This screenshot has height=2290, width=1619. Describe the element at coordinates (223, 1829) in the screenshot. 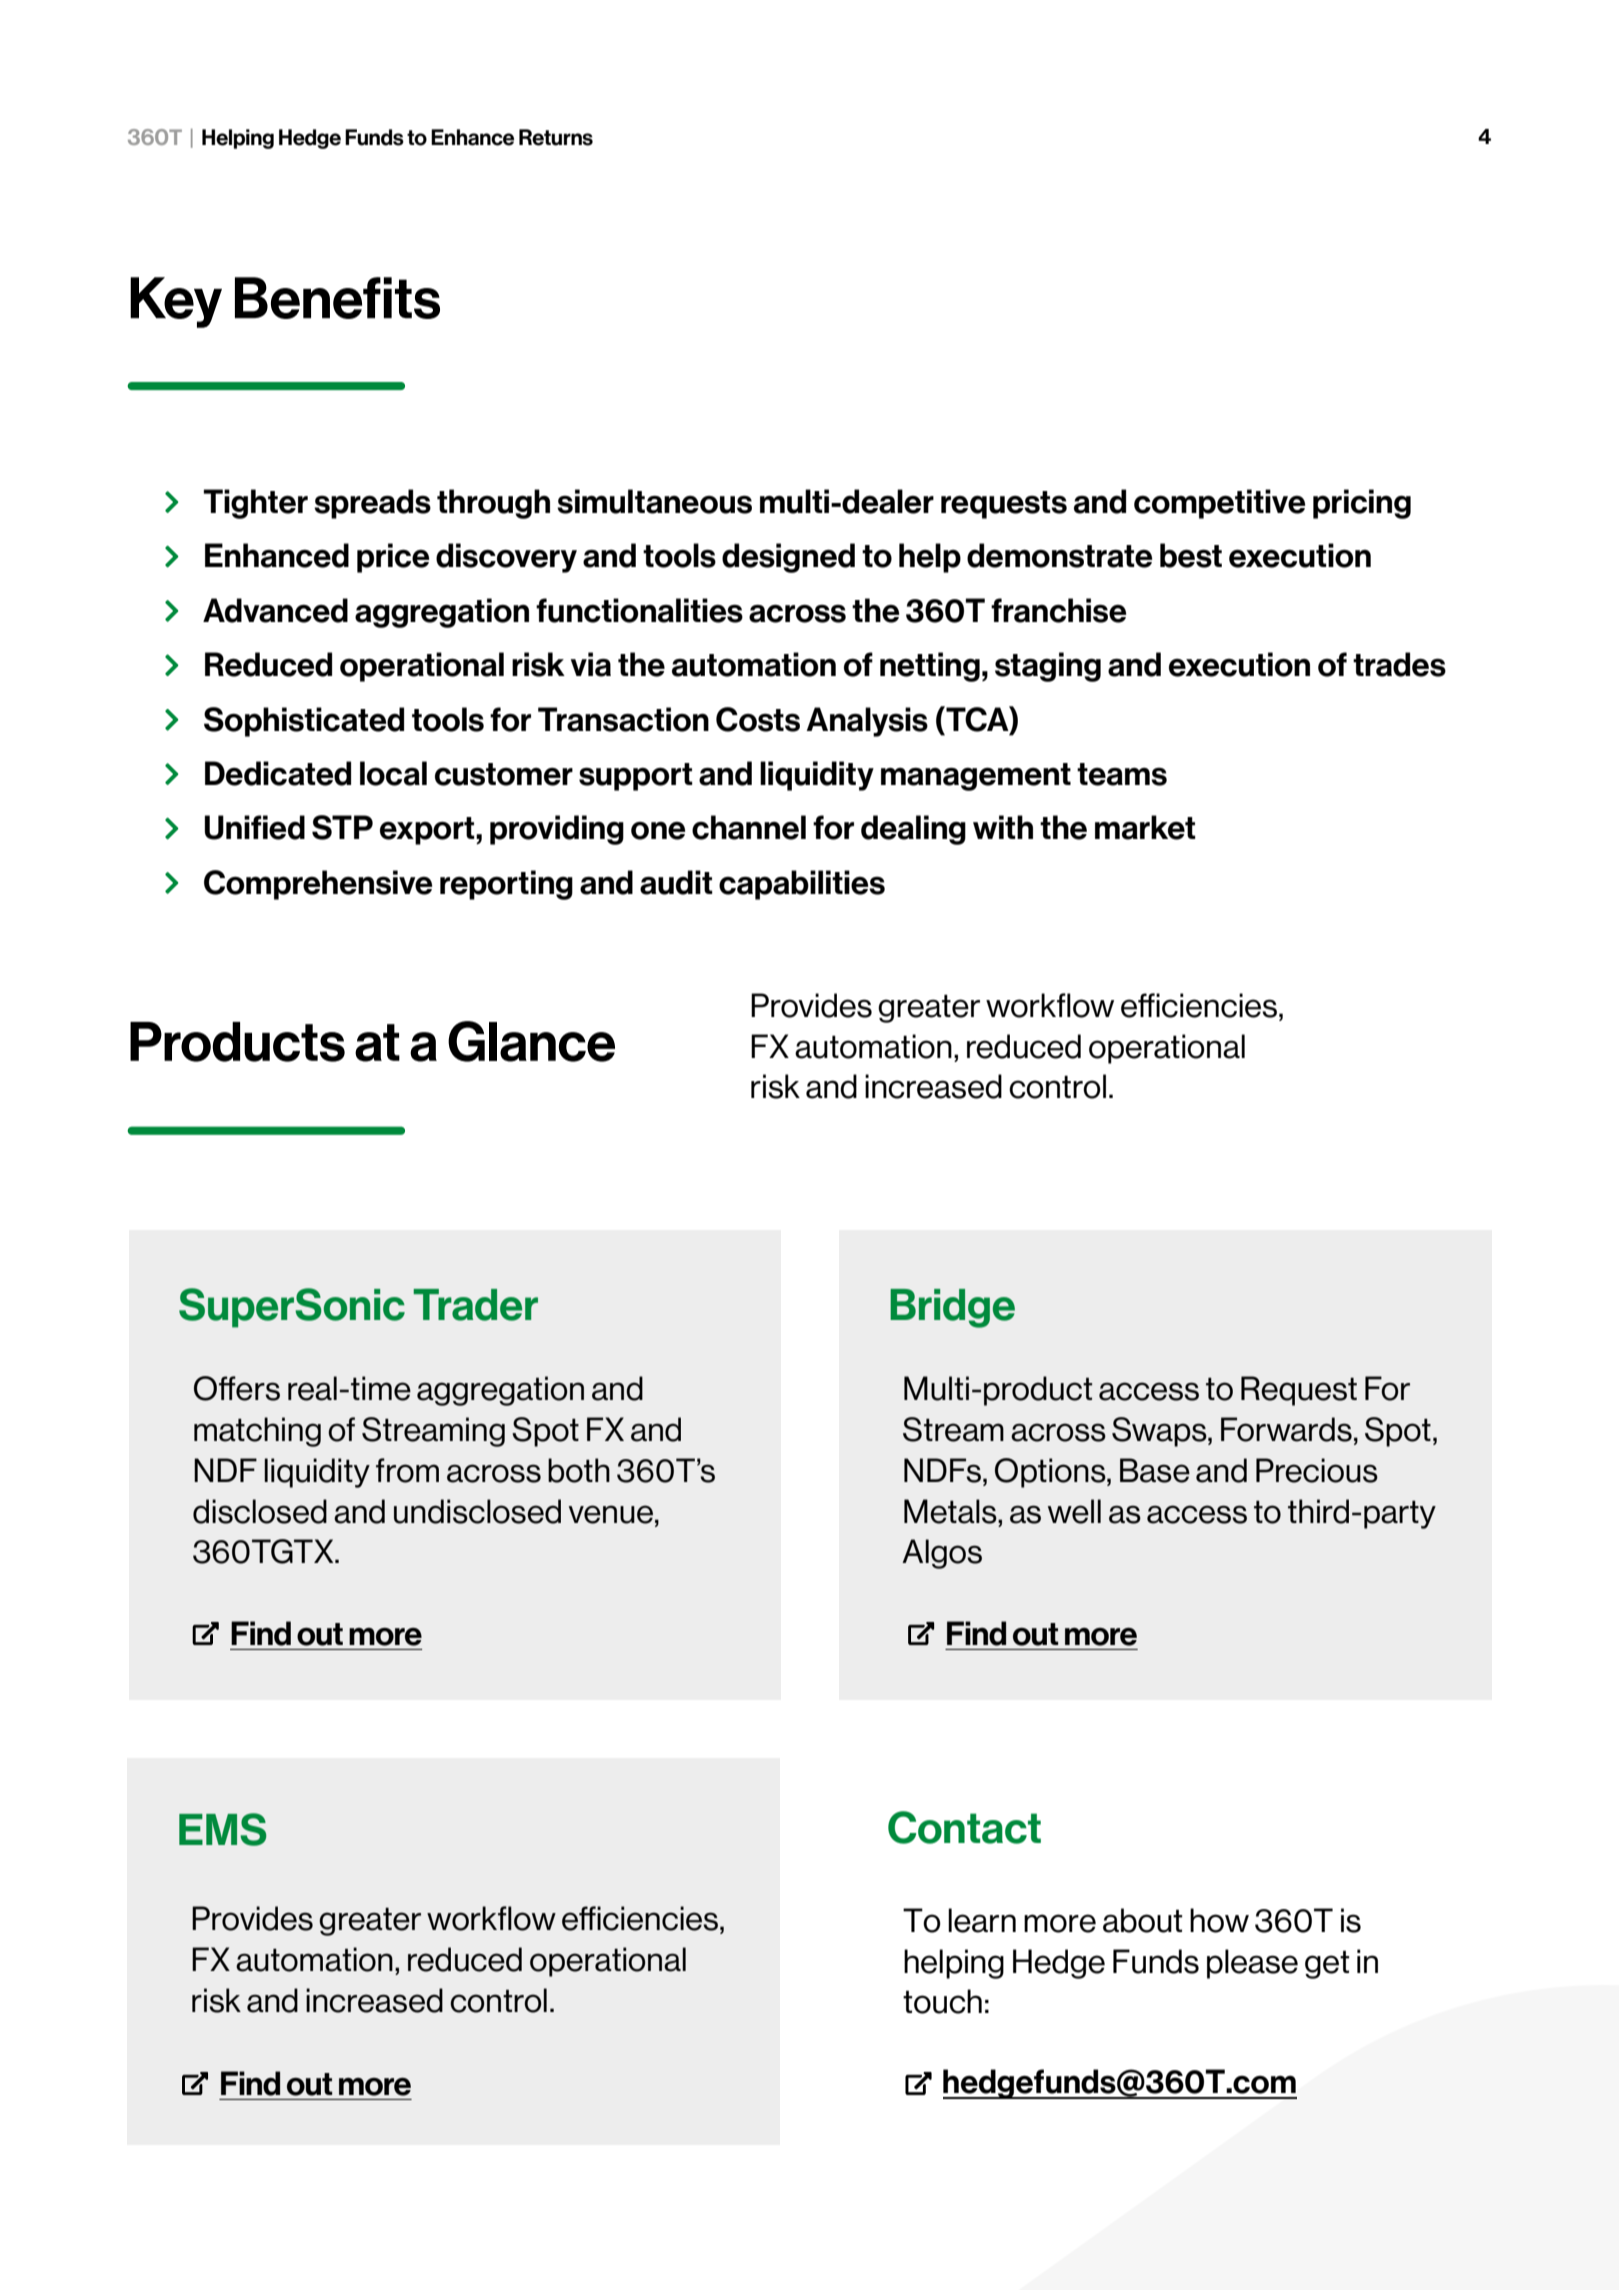

I see `EMS` at that location.
